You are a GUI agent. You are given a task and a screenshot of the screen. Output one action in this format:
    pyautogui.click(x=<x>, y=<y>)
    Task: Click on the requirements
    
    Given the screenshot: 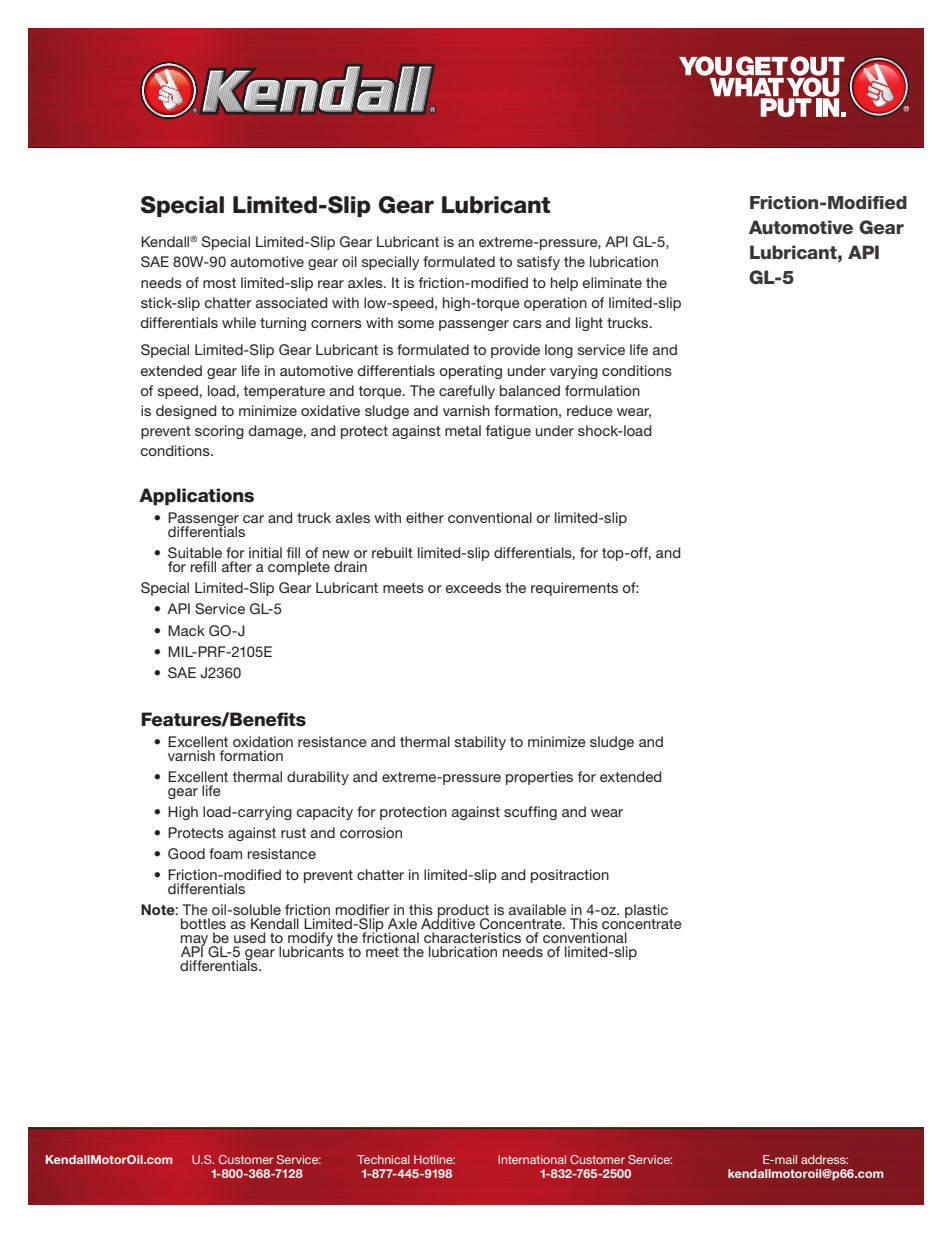 What is the action you would take?
    pyautogui.click(x=574, y=589)
